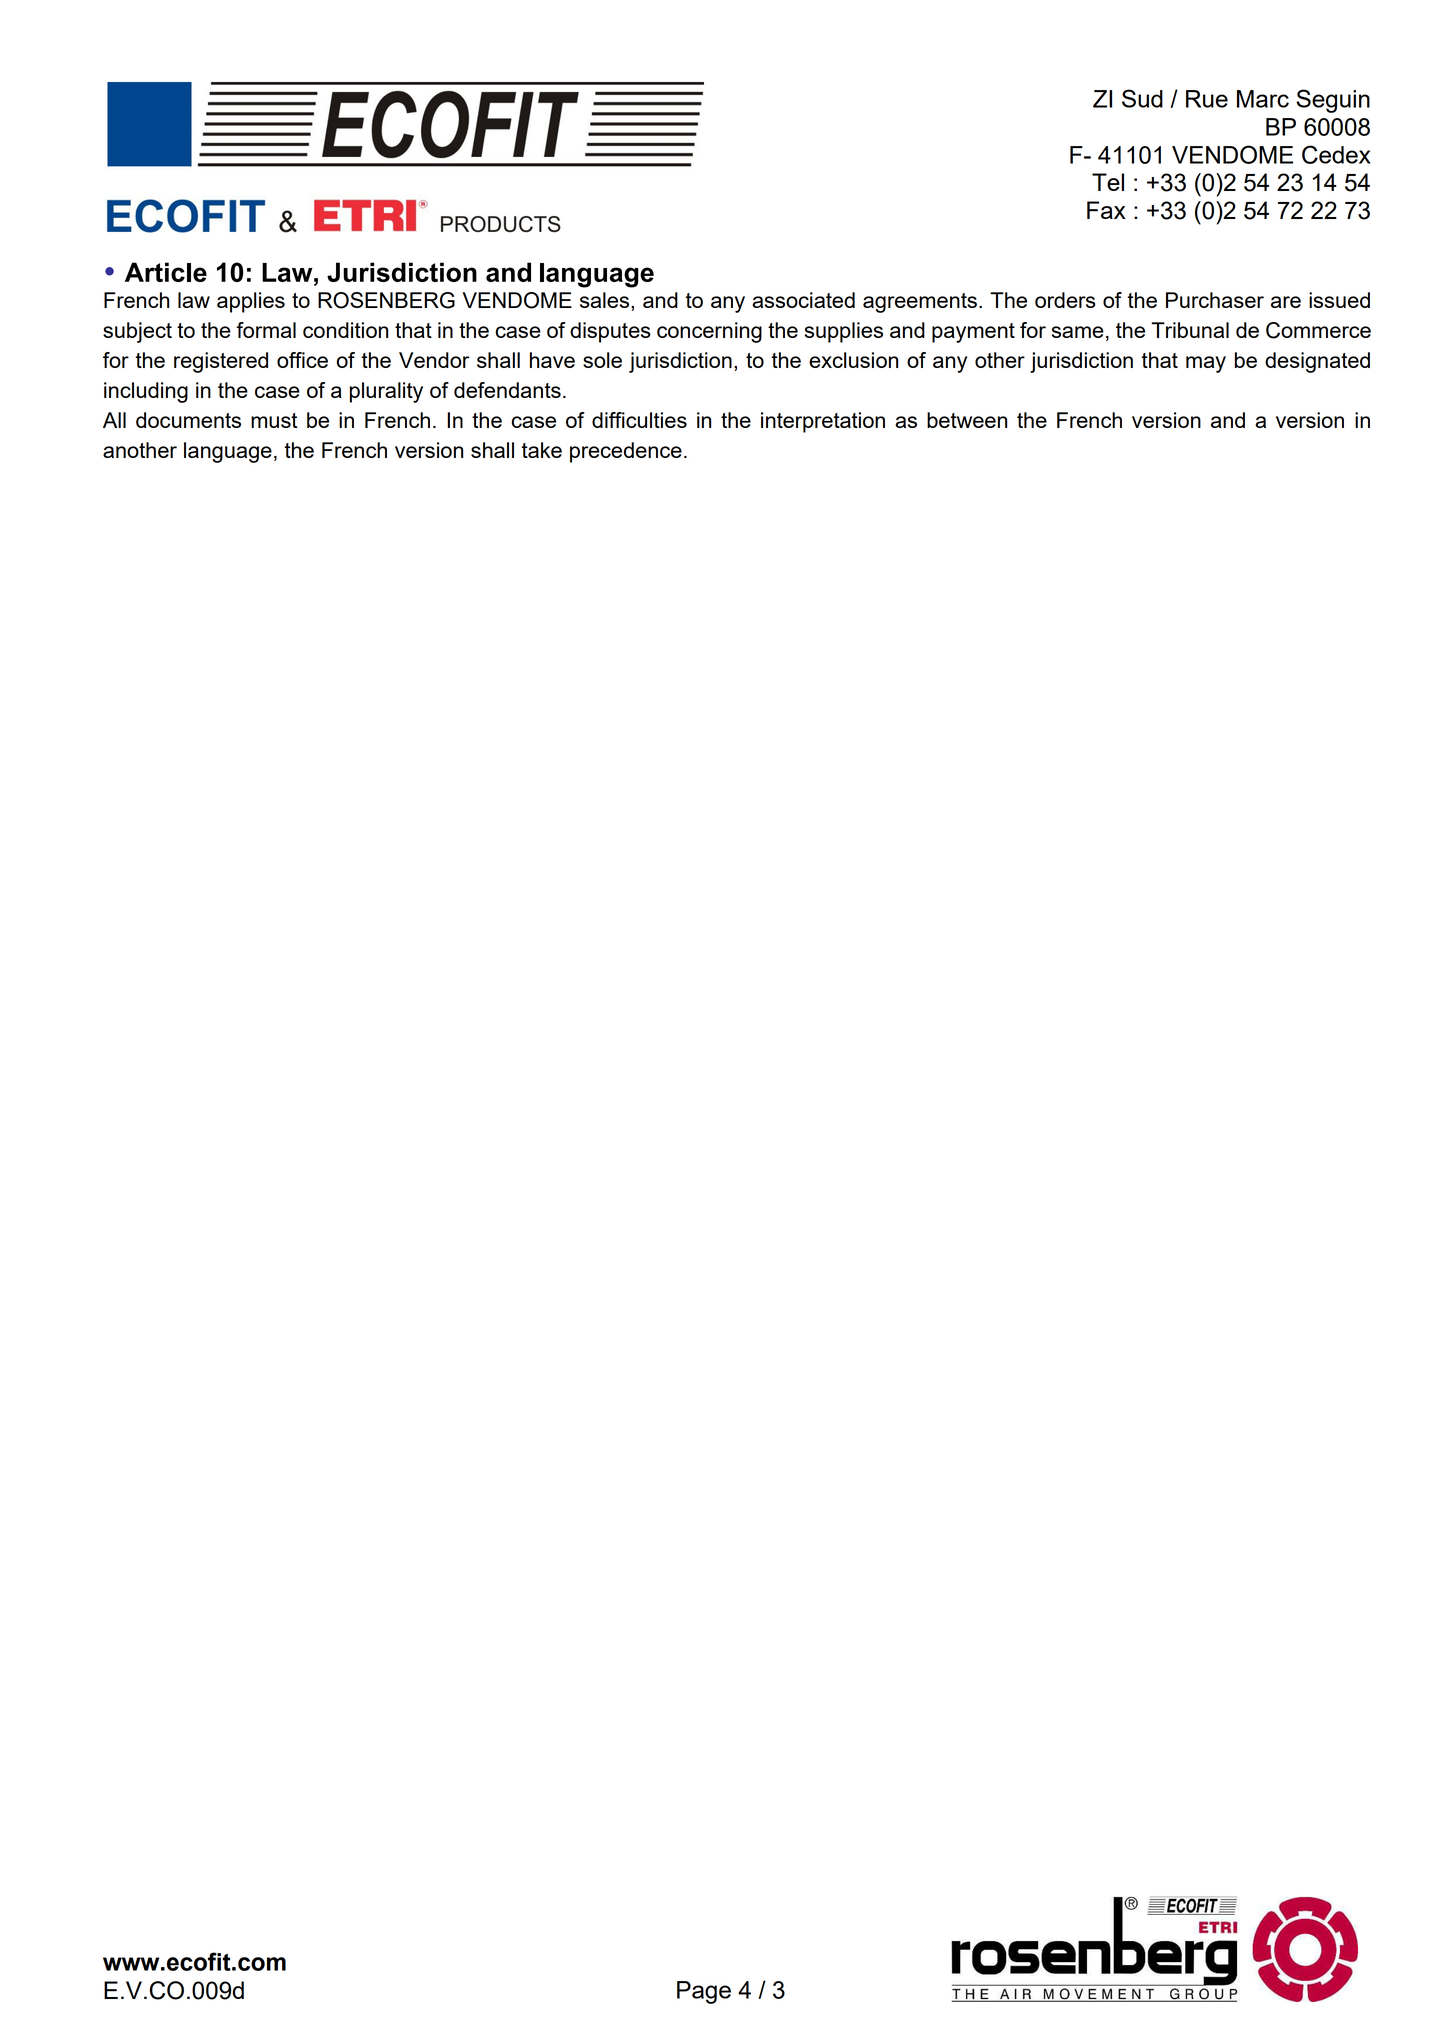  Describe the element at coordinates (803, 300) in the image. I see `associated` at that location.
